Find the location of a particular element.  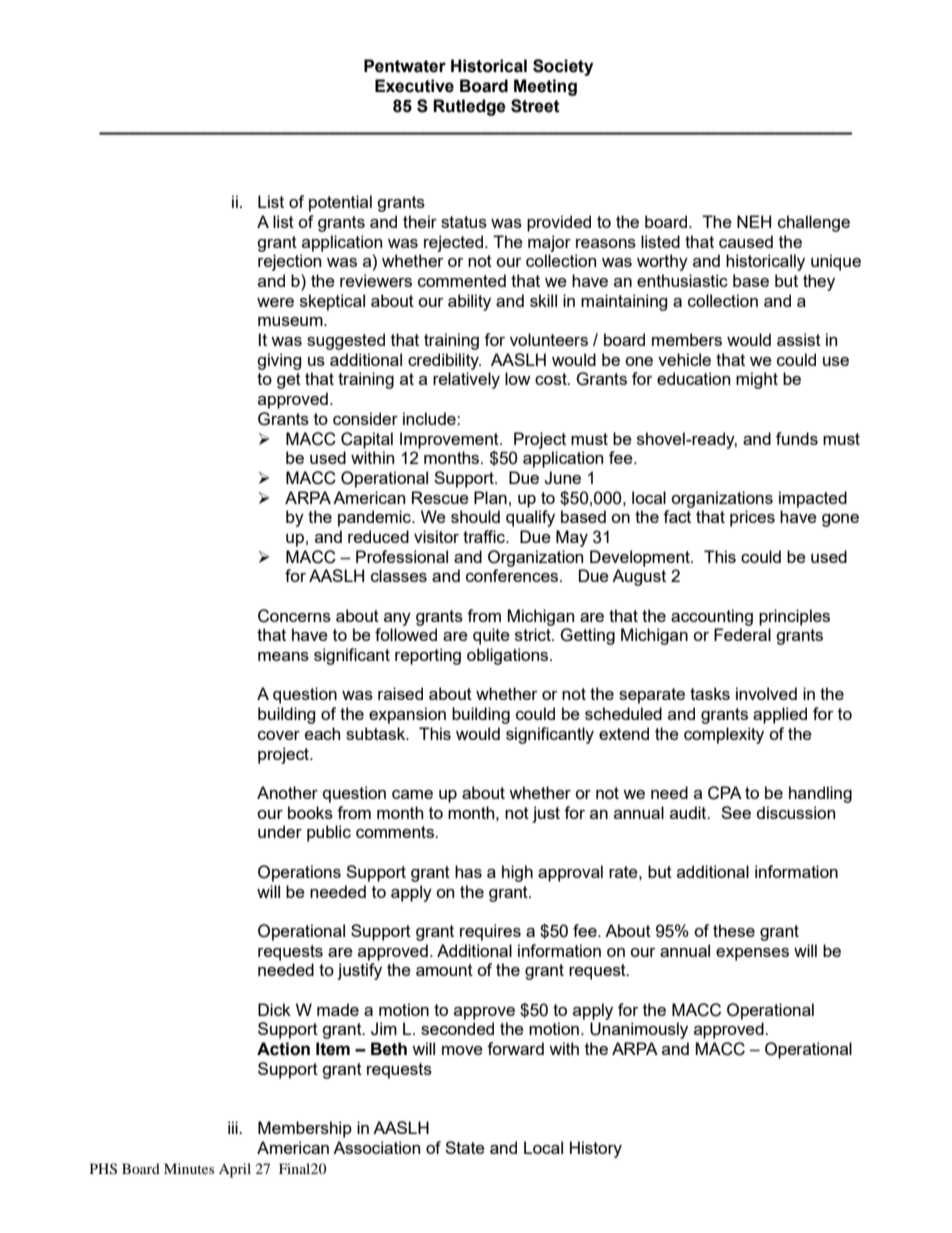

State is located at coordinates (465, 1147).
